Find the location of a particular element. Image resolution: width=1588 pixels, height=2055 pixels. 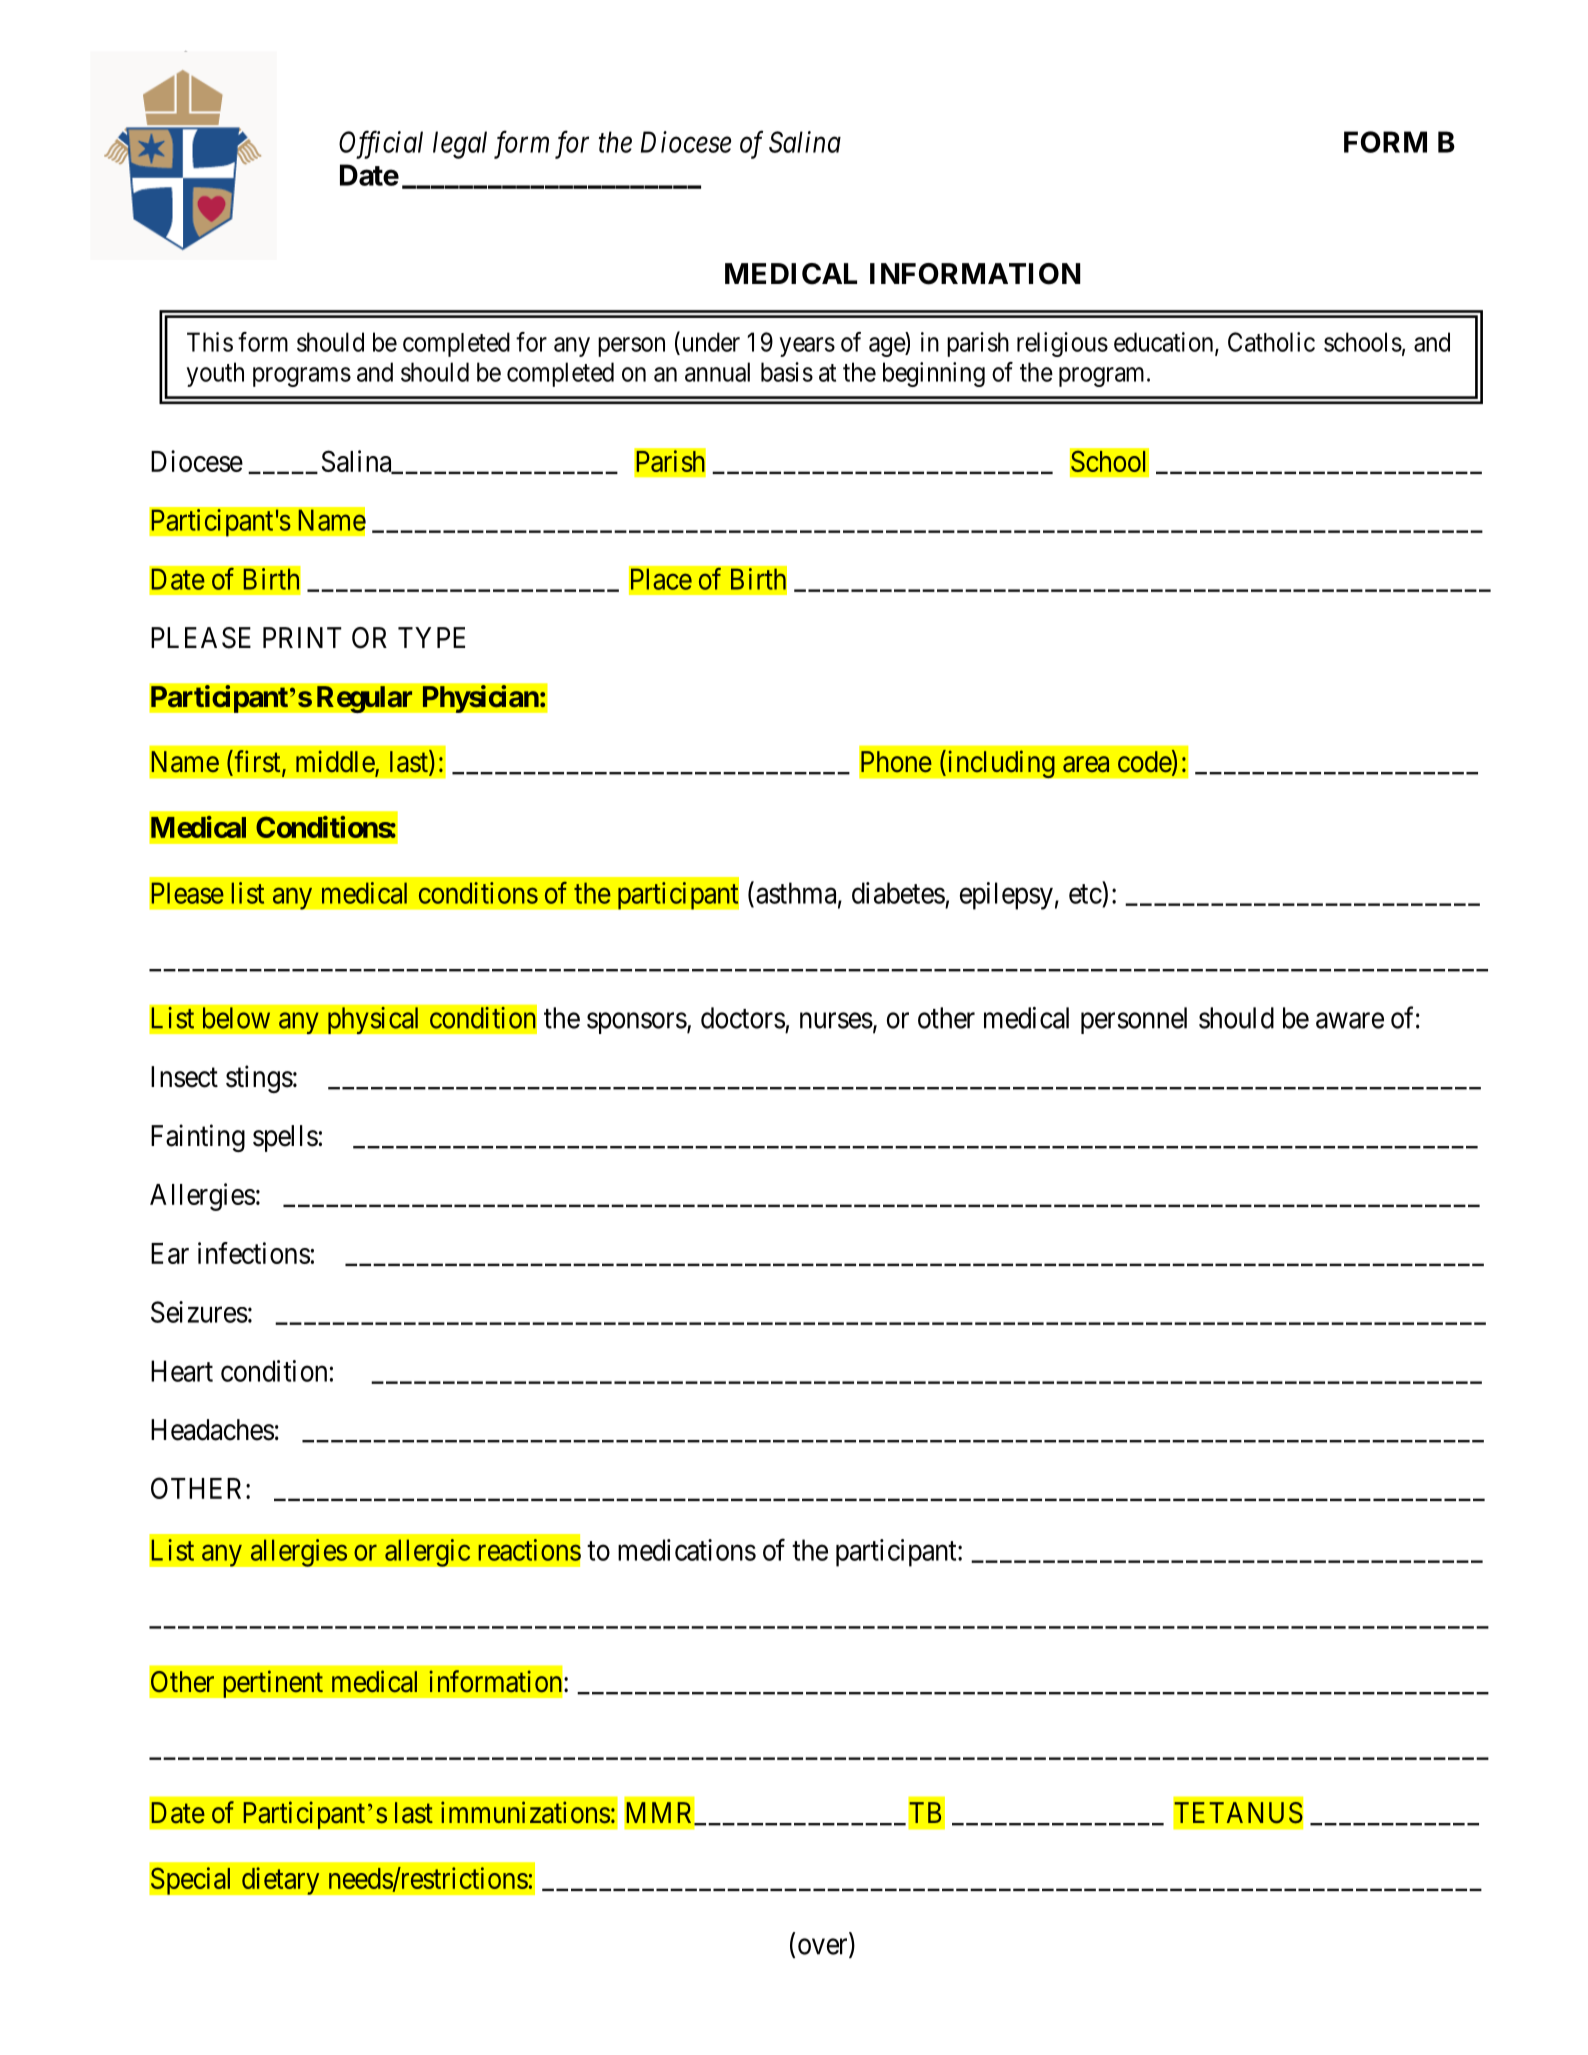

under is located at coordinates (709, 342).
